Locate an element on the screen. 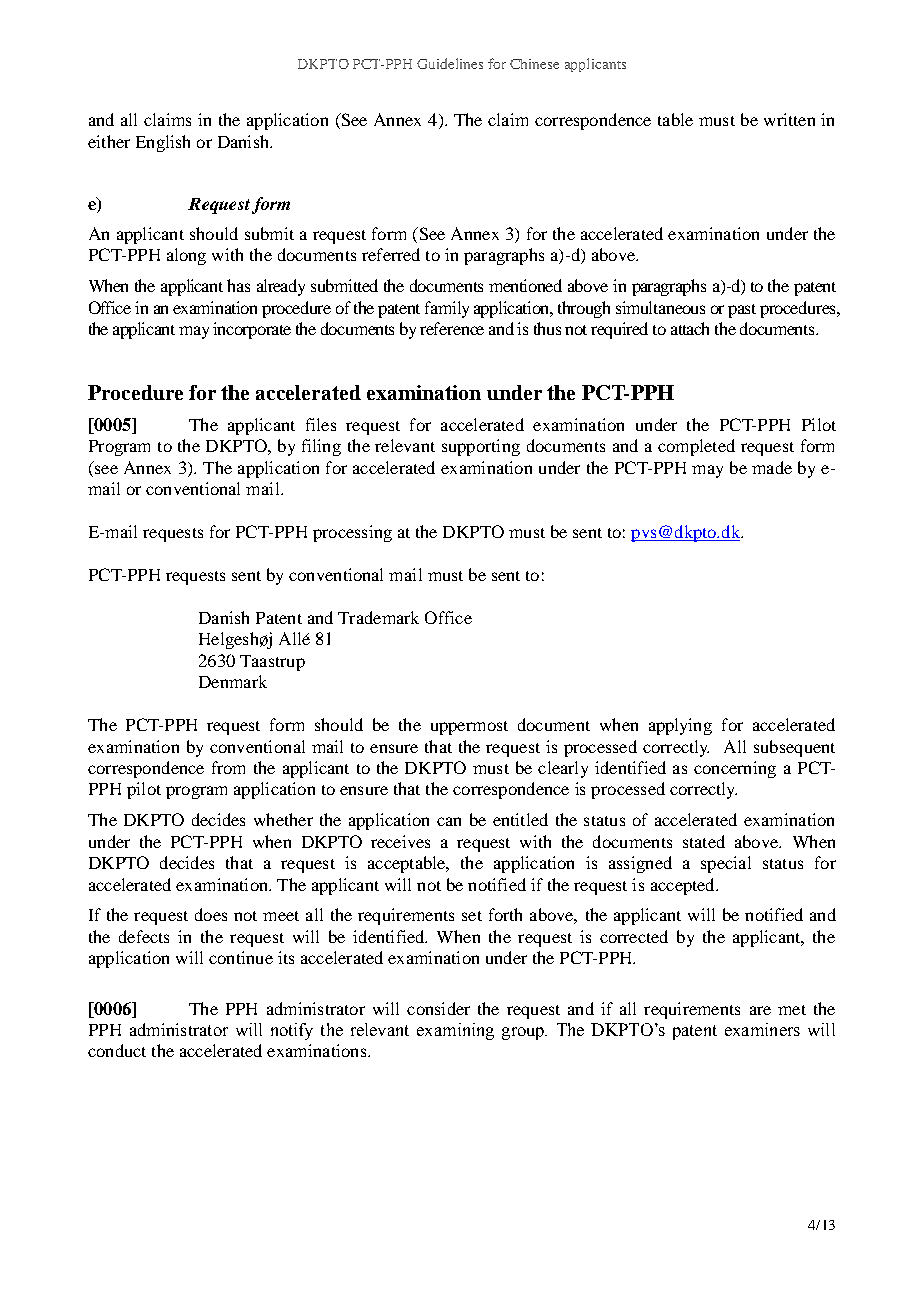  conduct is located at coordinates (117, 1050).
